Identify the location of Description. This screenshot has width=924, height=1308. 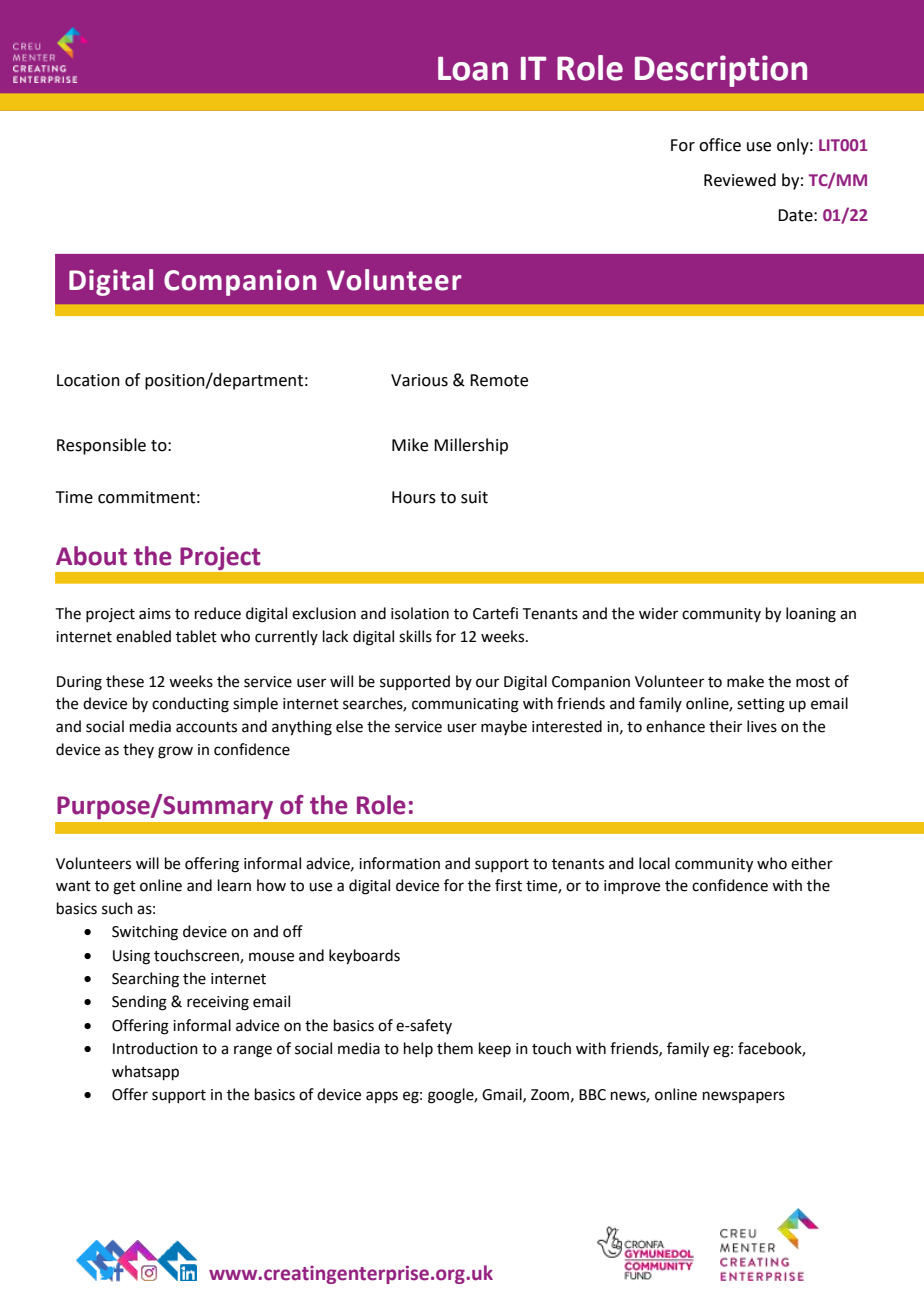
(721, 71).
